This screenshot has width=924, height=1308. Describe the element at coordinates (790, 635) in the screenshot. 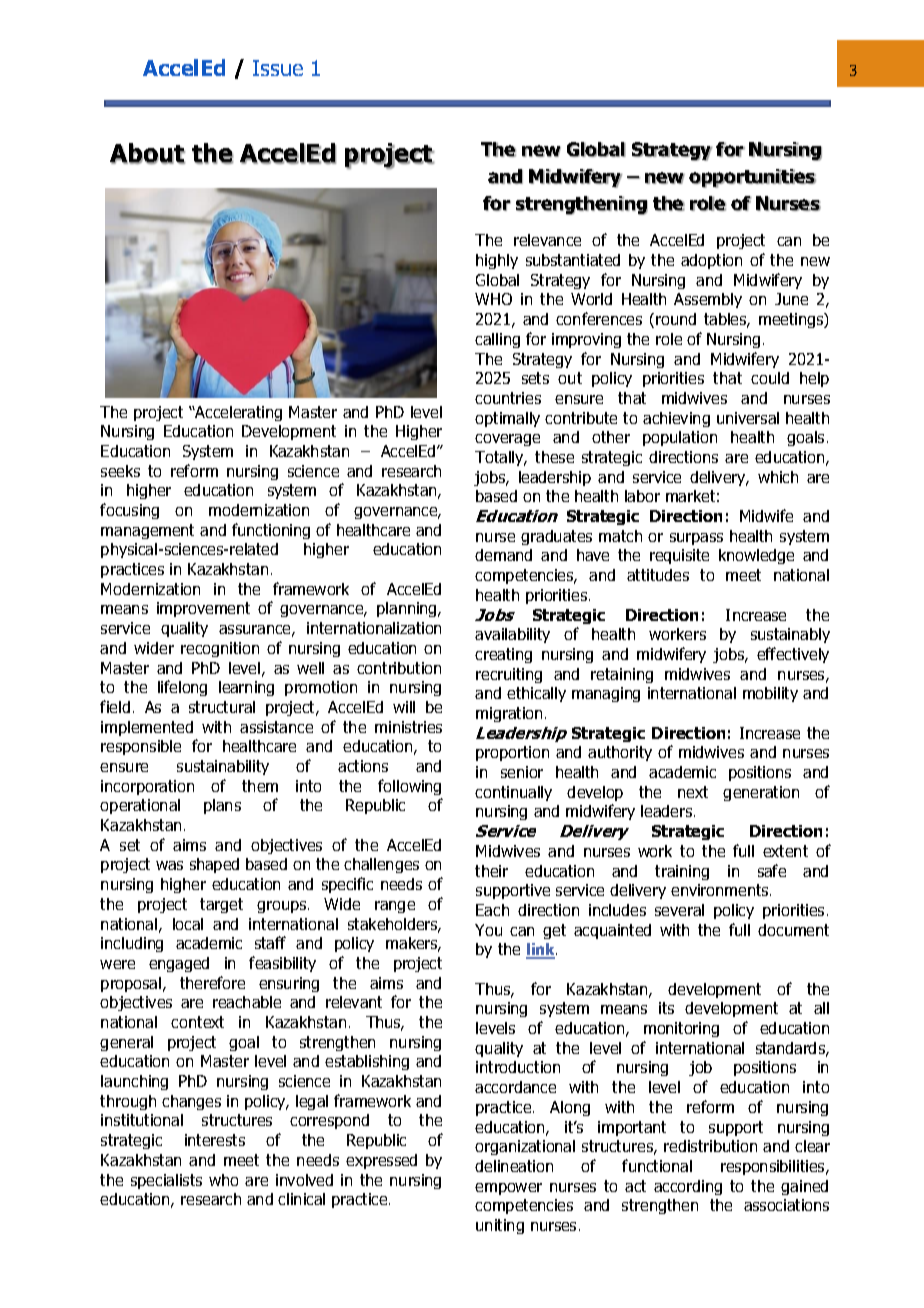

I see `sustainably` at that location.
